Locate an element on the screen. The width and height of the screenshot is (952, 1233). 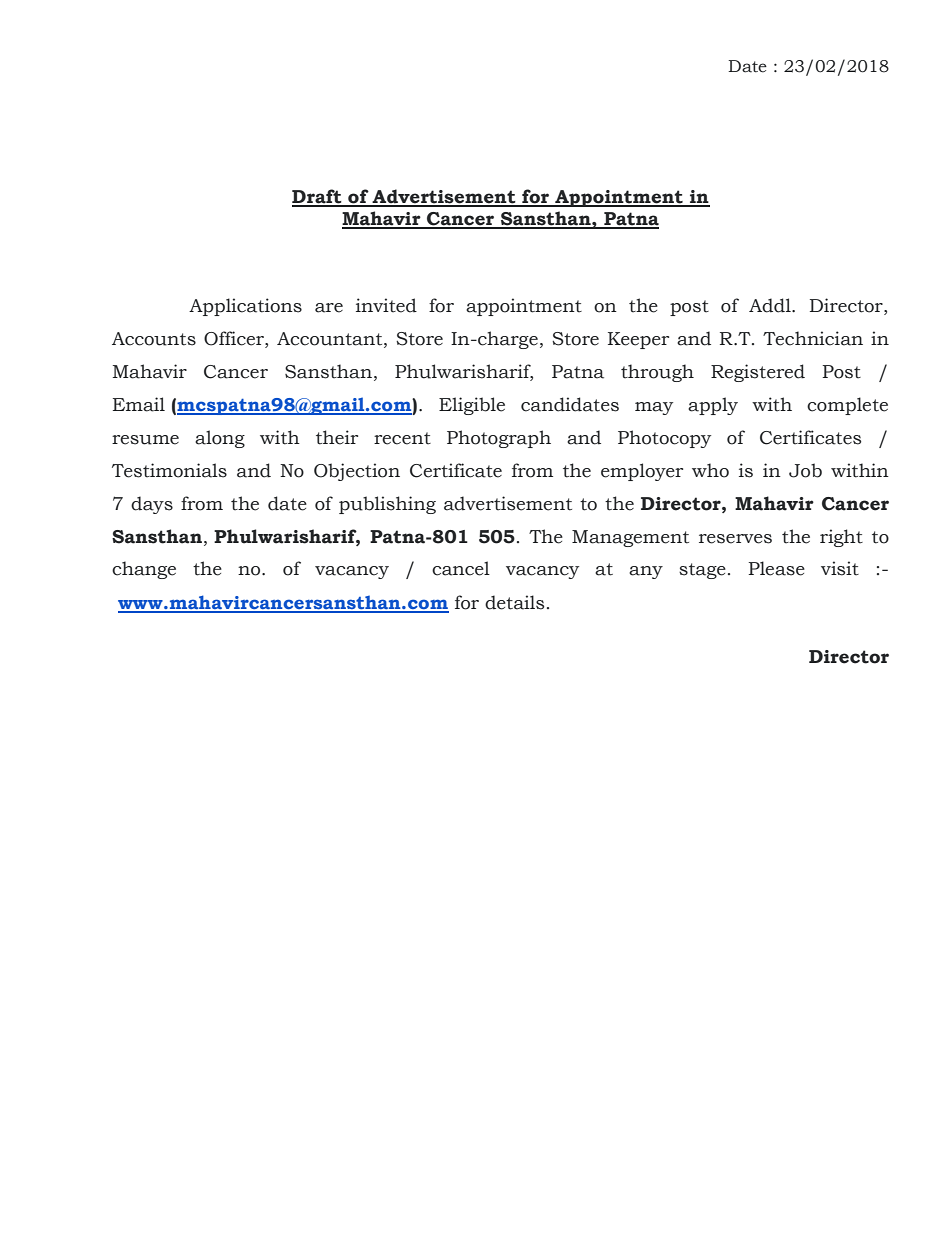
Please is located at coordinates (776, 568).
